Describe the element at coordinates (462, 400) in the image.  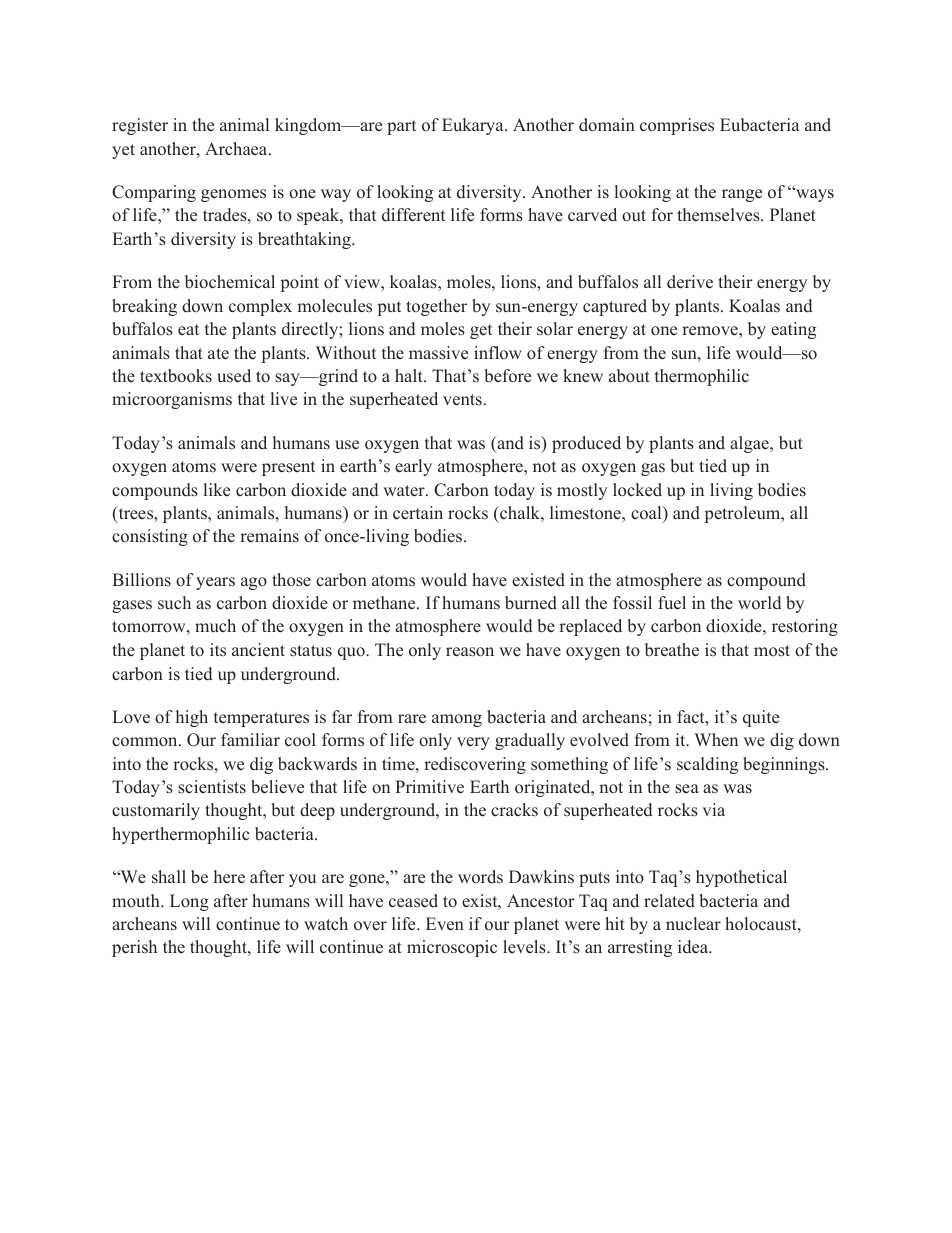
I see `vents` at that location.
